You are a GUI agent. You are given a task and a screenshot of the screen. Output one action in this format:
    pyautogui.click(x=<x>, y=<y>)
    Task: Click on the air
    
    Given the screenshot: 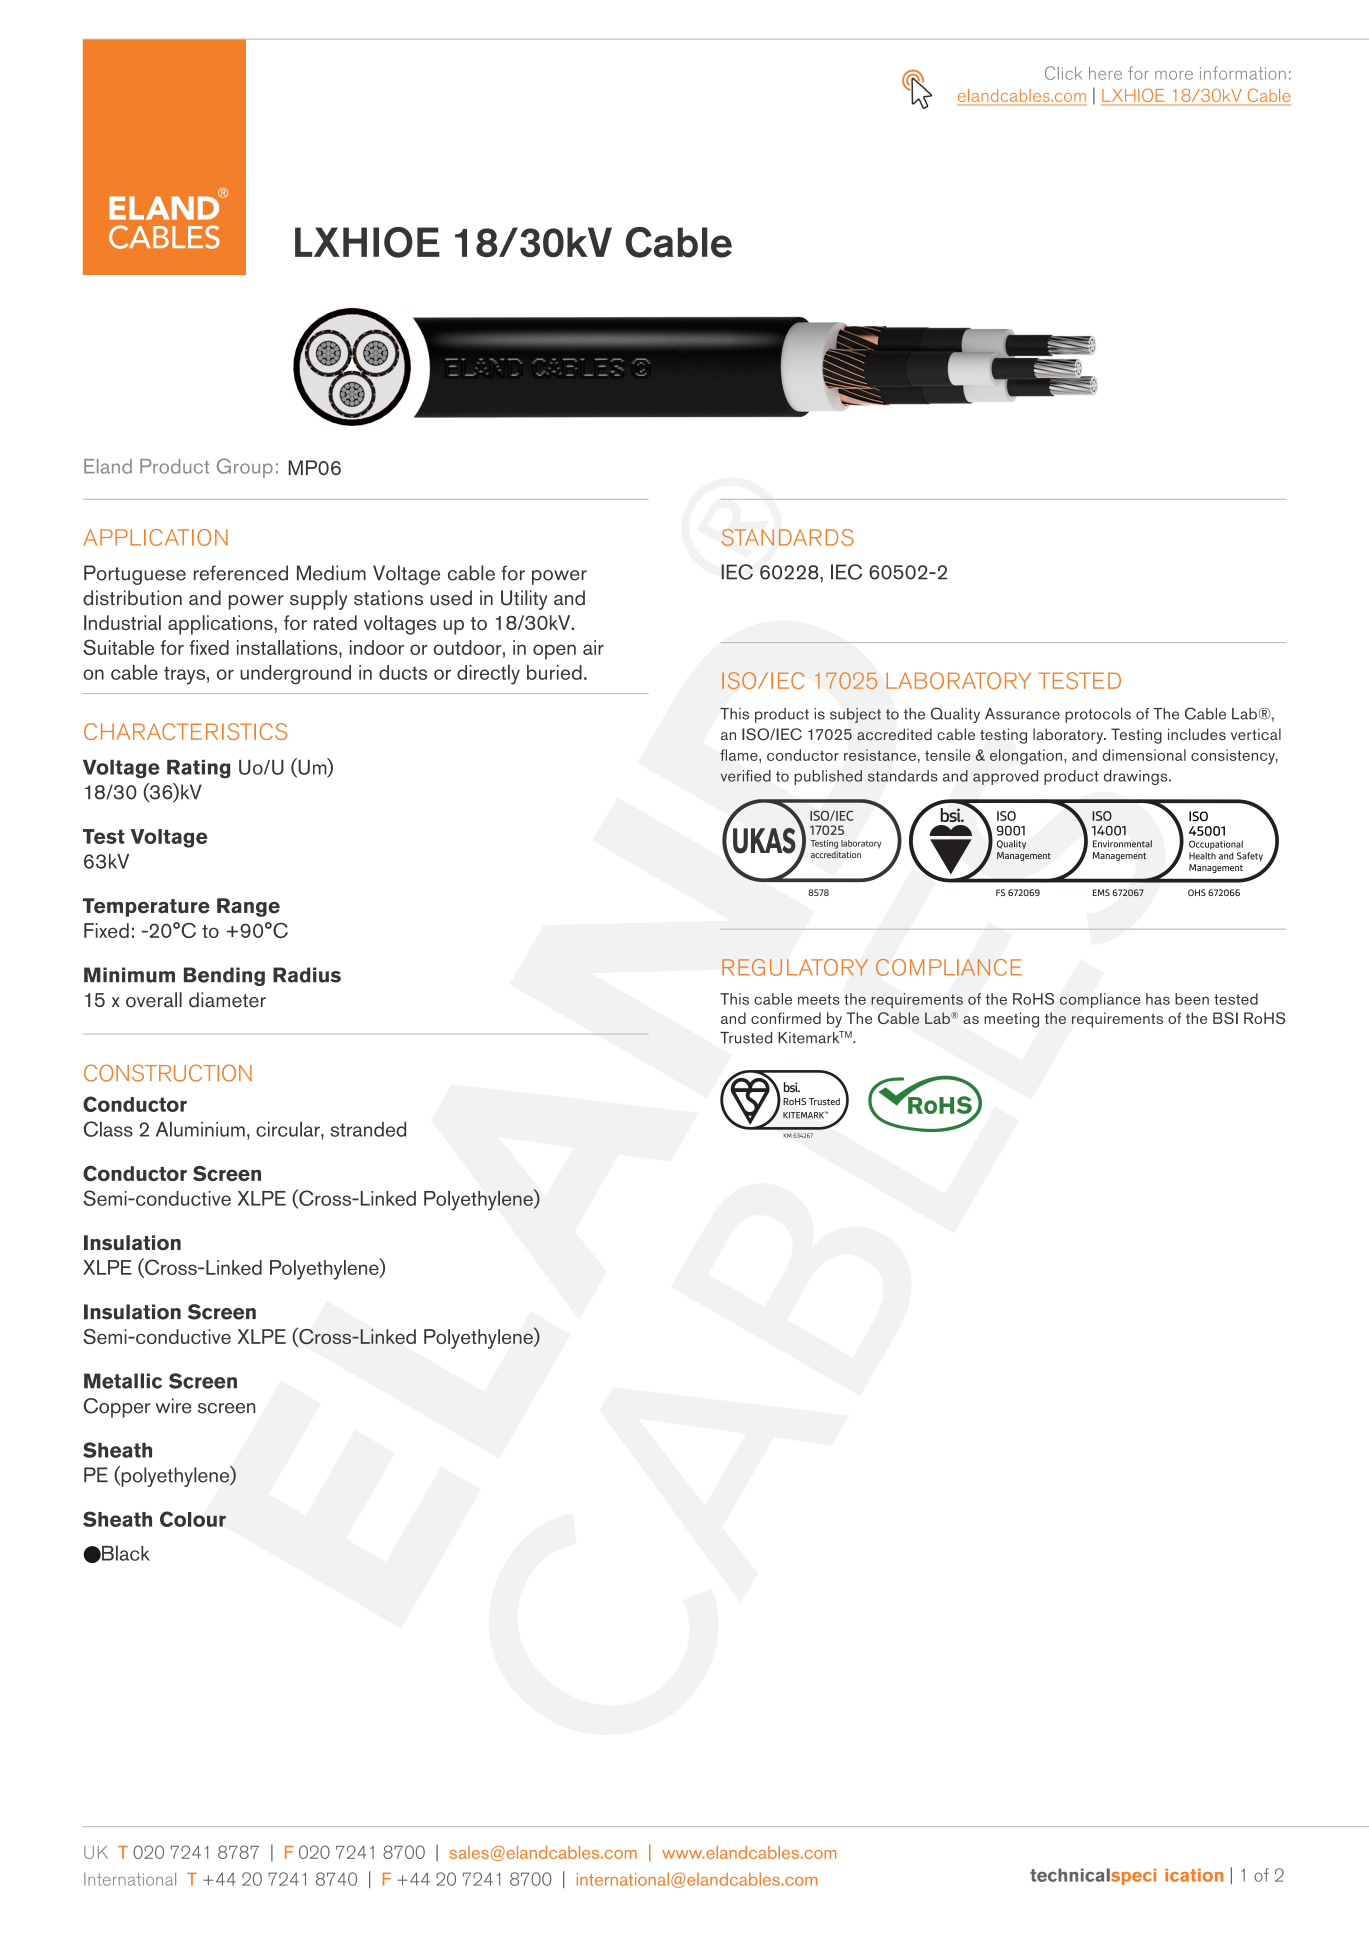 What is the action you would take?
    pyautogui.click(x=593, y=647)
